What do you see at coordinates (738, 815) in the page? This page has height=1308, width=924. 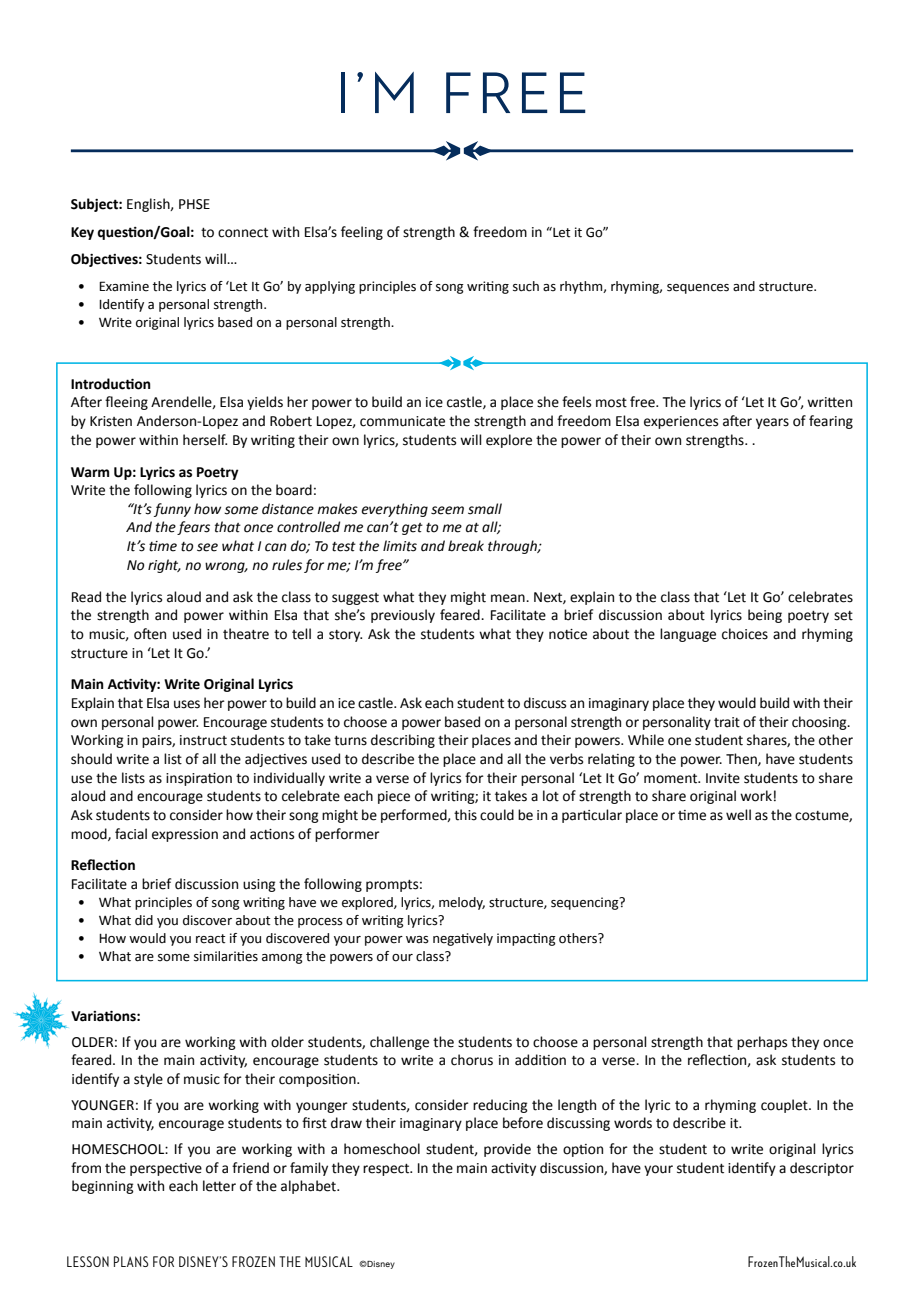 I see `well` at bounding box center [738, 815].
